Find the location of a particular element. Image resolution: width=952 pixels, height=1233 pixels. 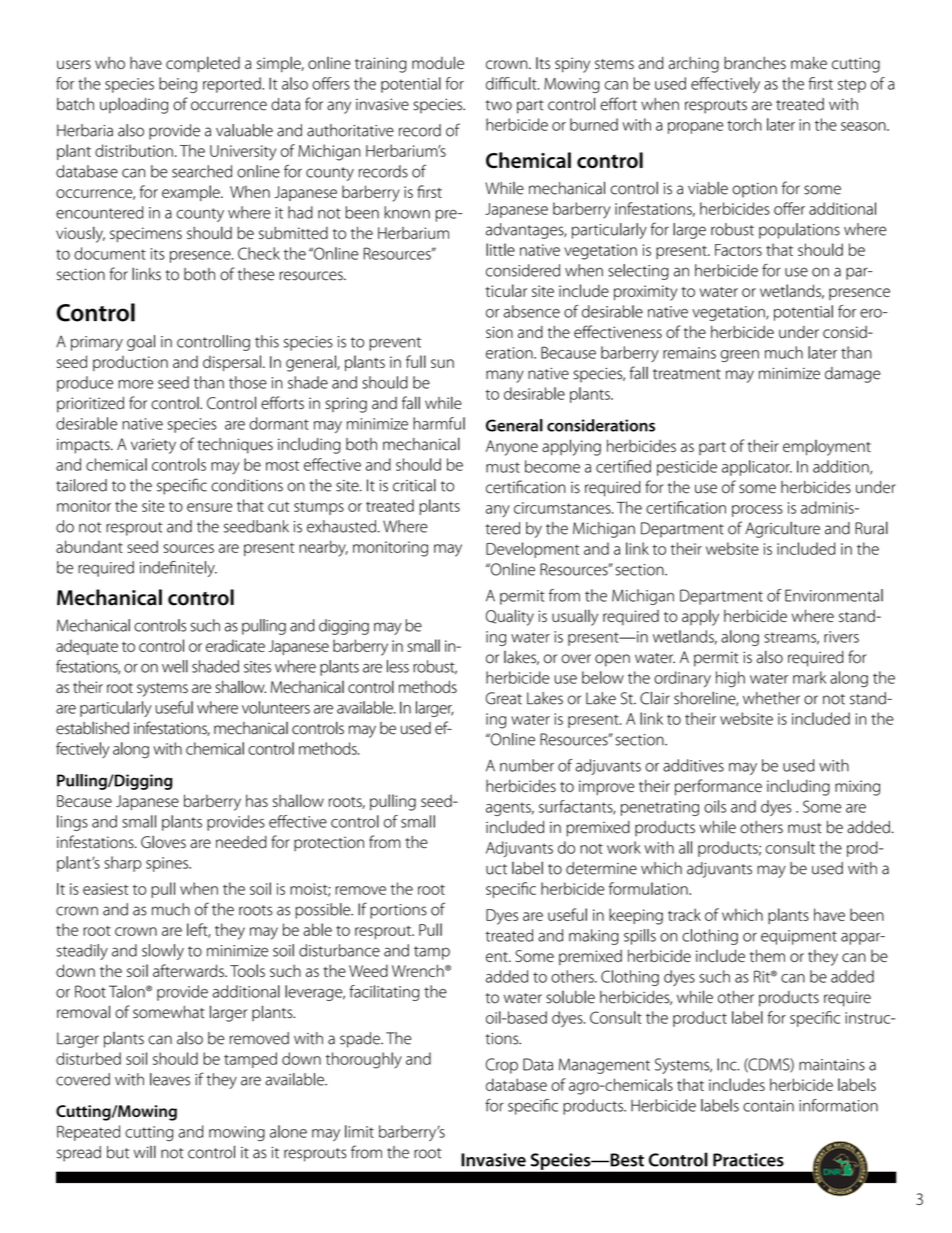

number is located at coordinates (527, 765).
